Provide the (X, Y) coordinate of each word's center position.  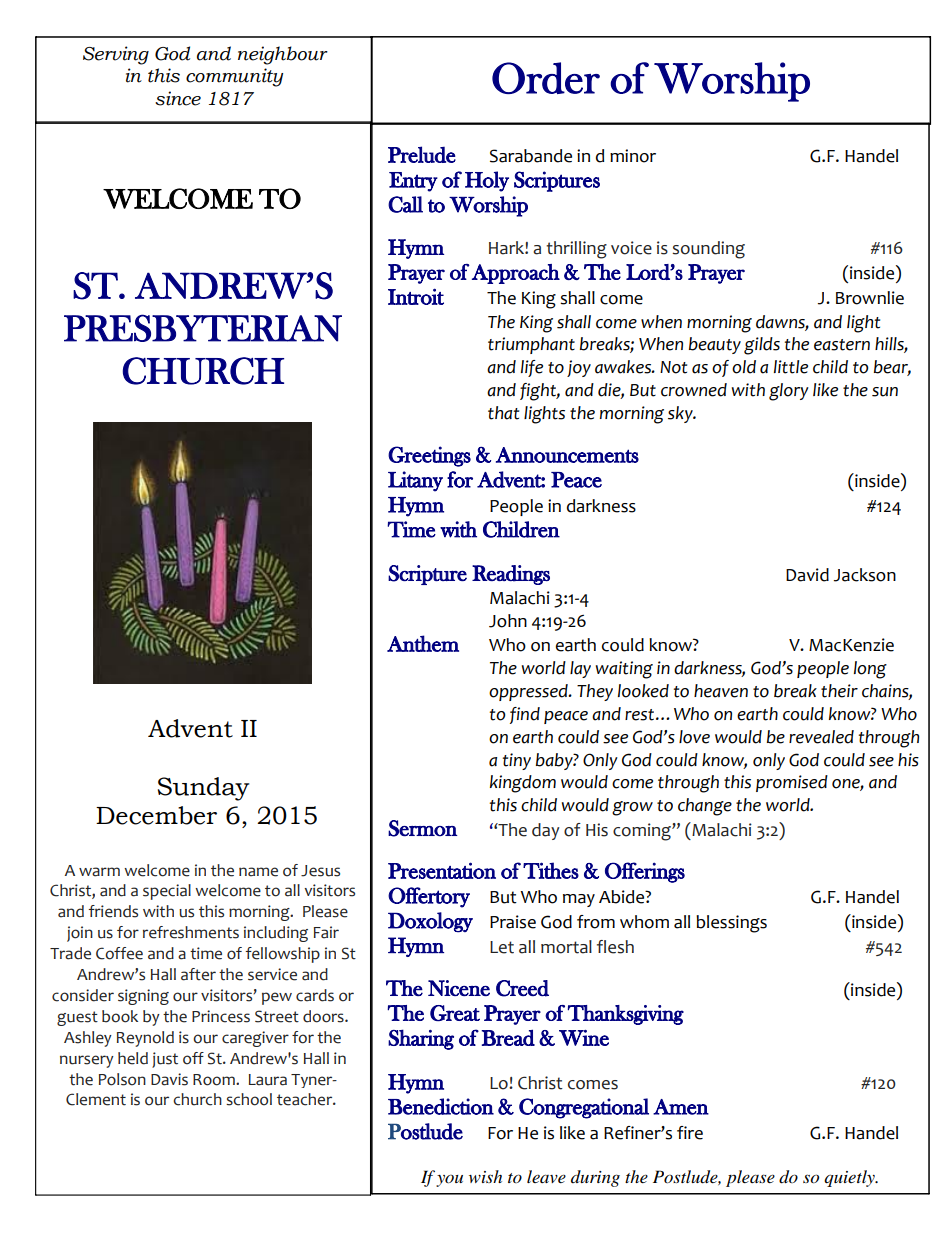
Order (546, 78)
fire (690, 1133)
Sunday (203, 789)
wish (485, 1176)
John (508, 621)
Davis (169, 1079)
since (178, 98)
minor (633, 156)
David (807, 575)
